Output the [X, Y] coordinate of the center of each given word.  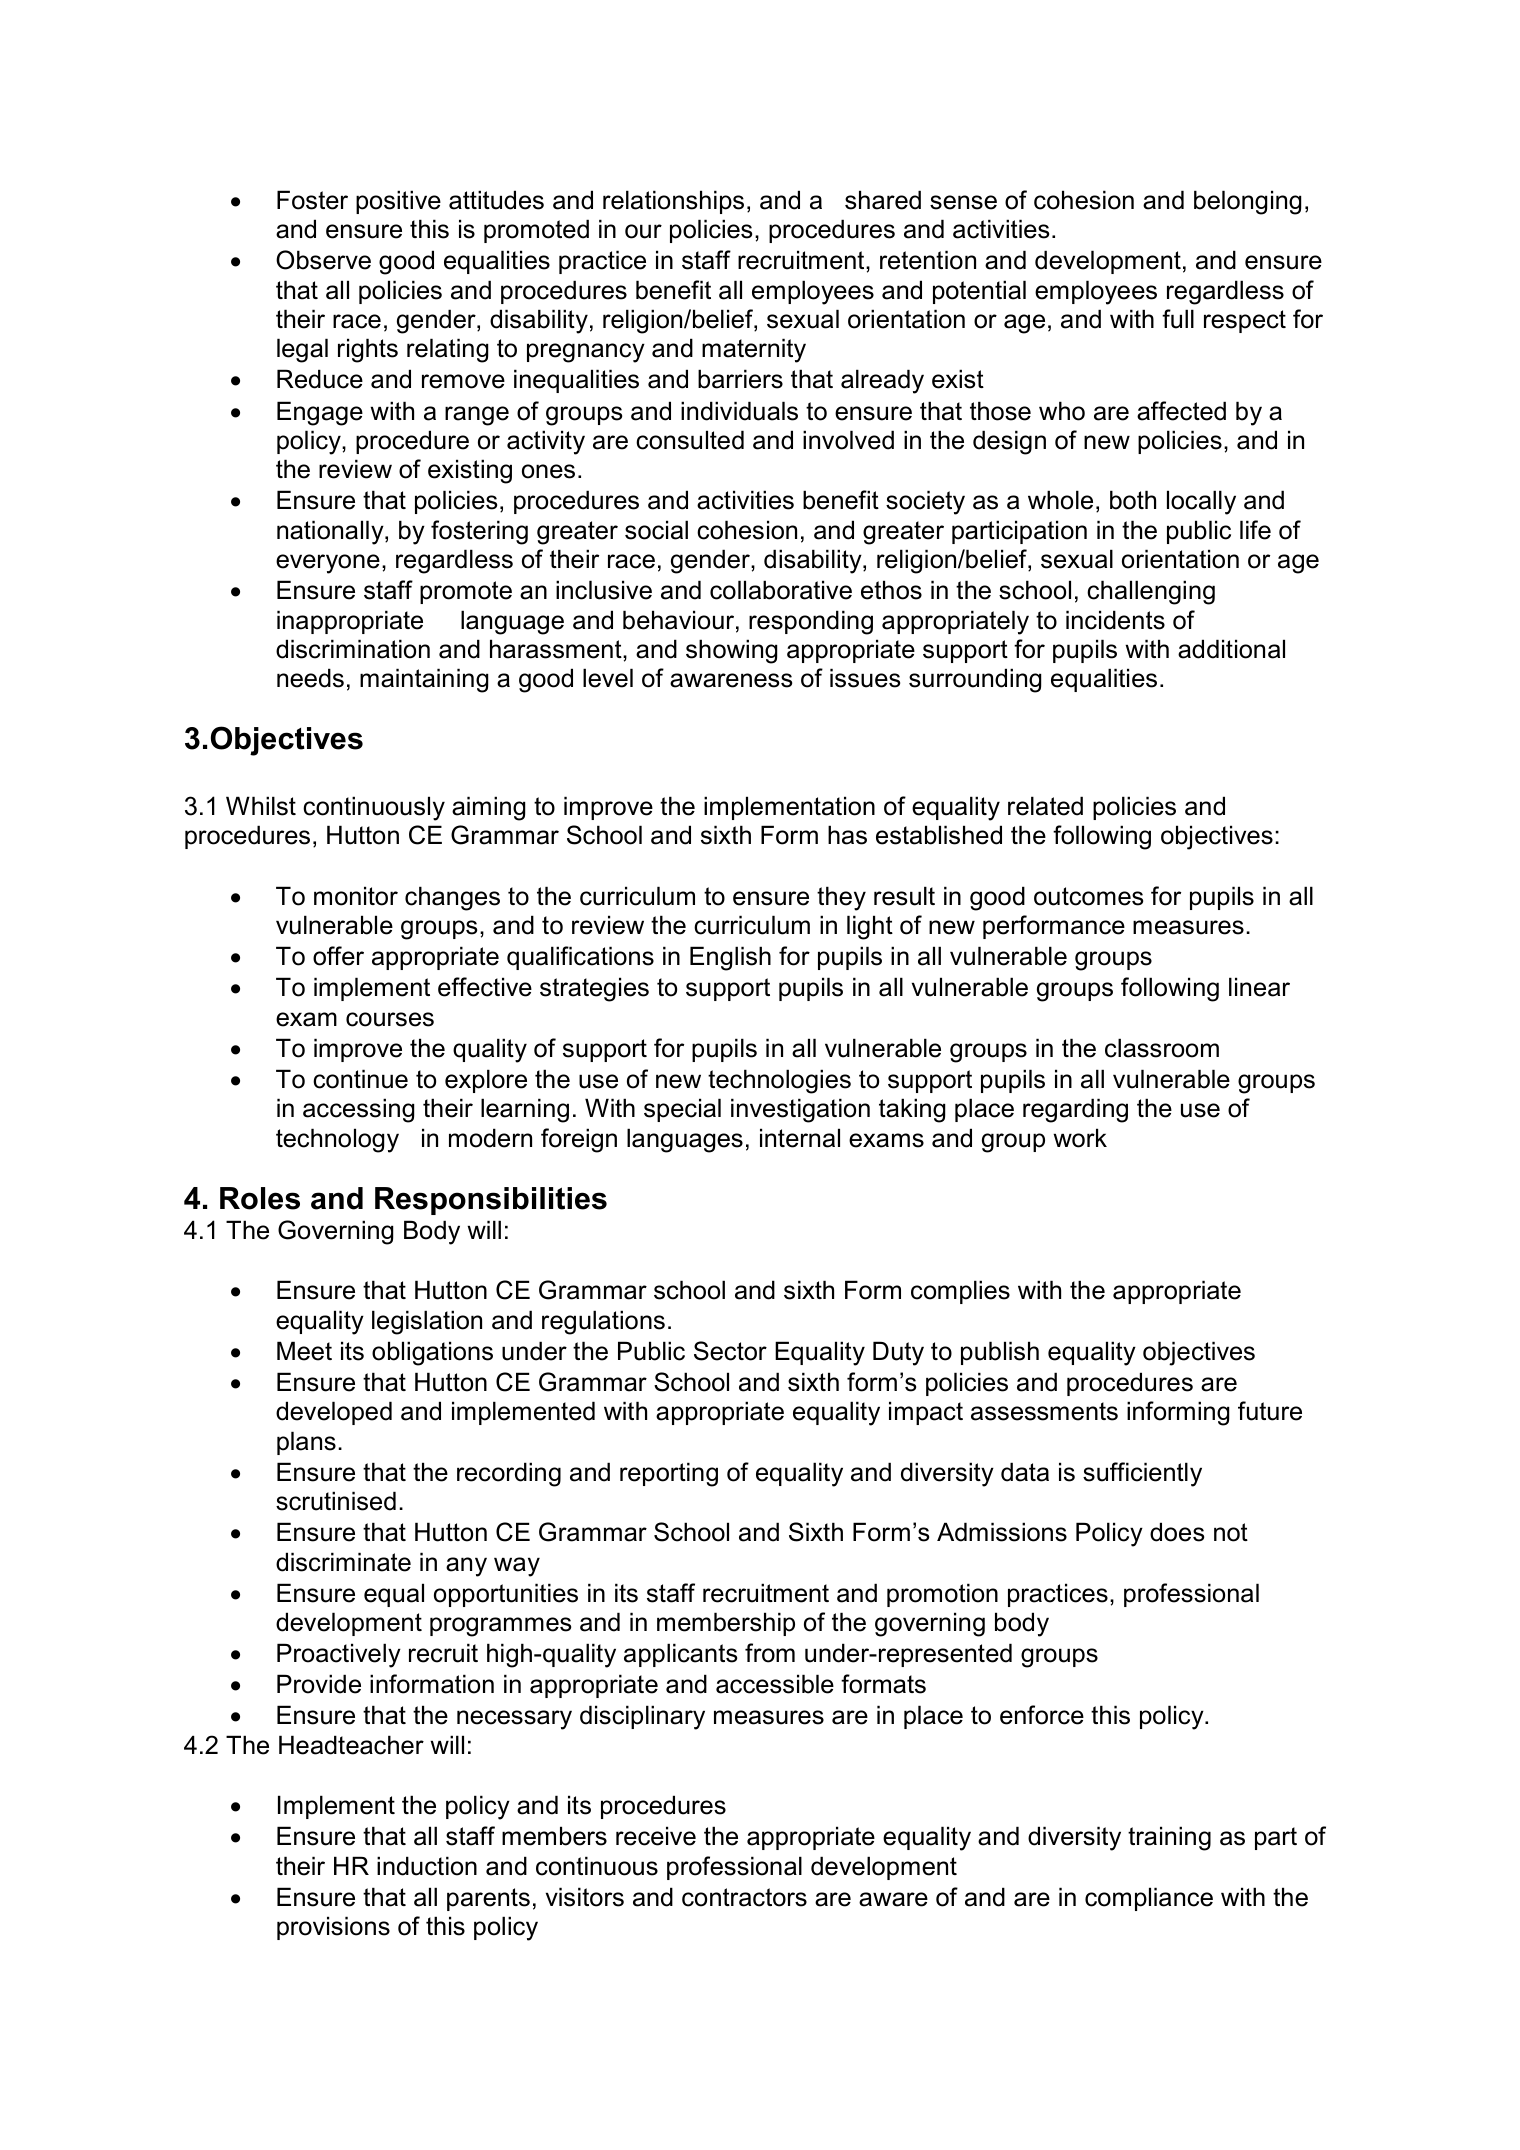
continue [360, 1079]
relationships [673, 202]
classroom [1162, 1048]
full [1178, 319]
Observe [323, 260]
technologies [779, 1081]
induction [427, 1866]
